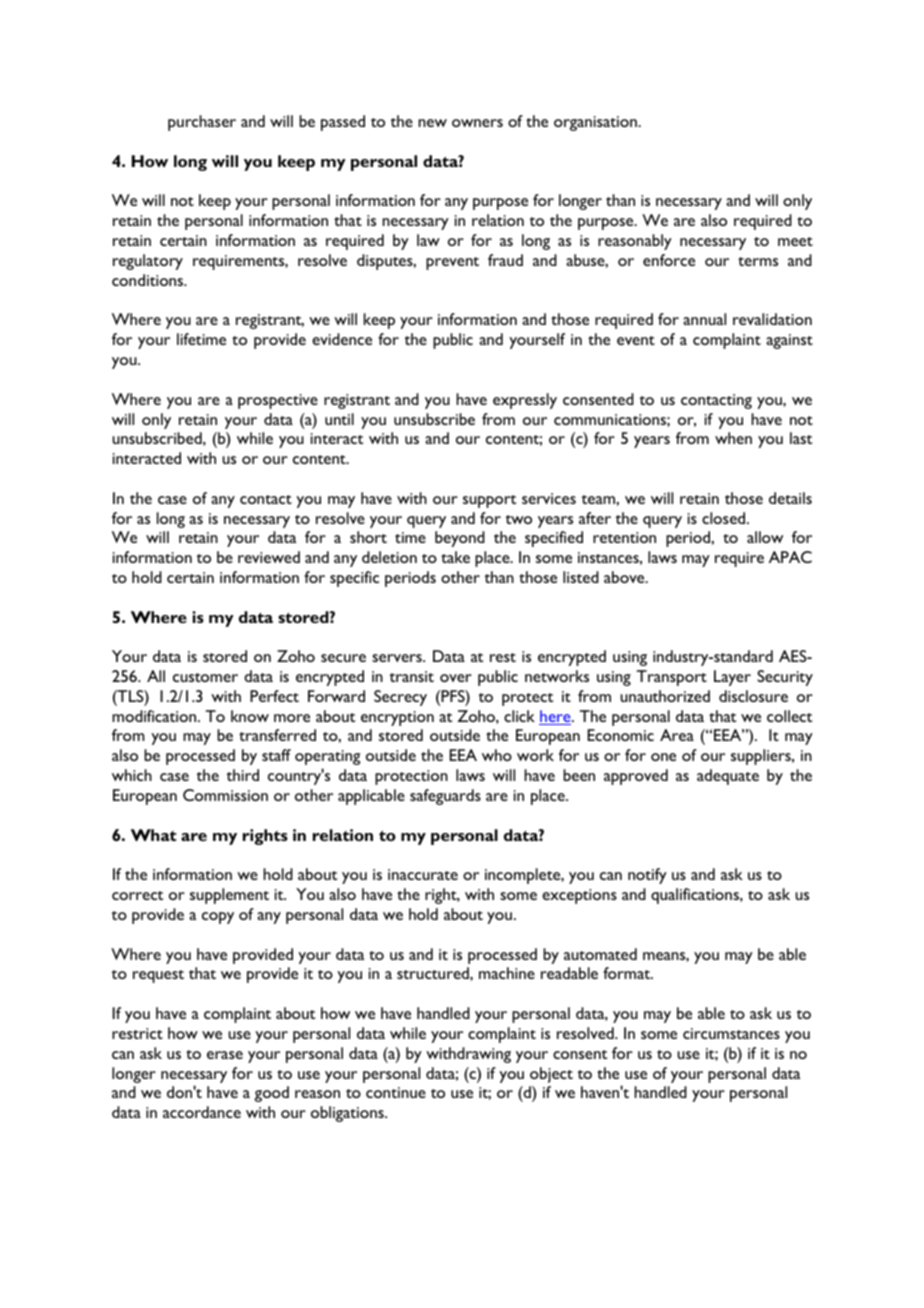 This document has width=924, height=1308. I want to click on adequate, so click(728, 777).
